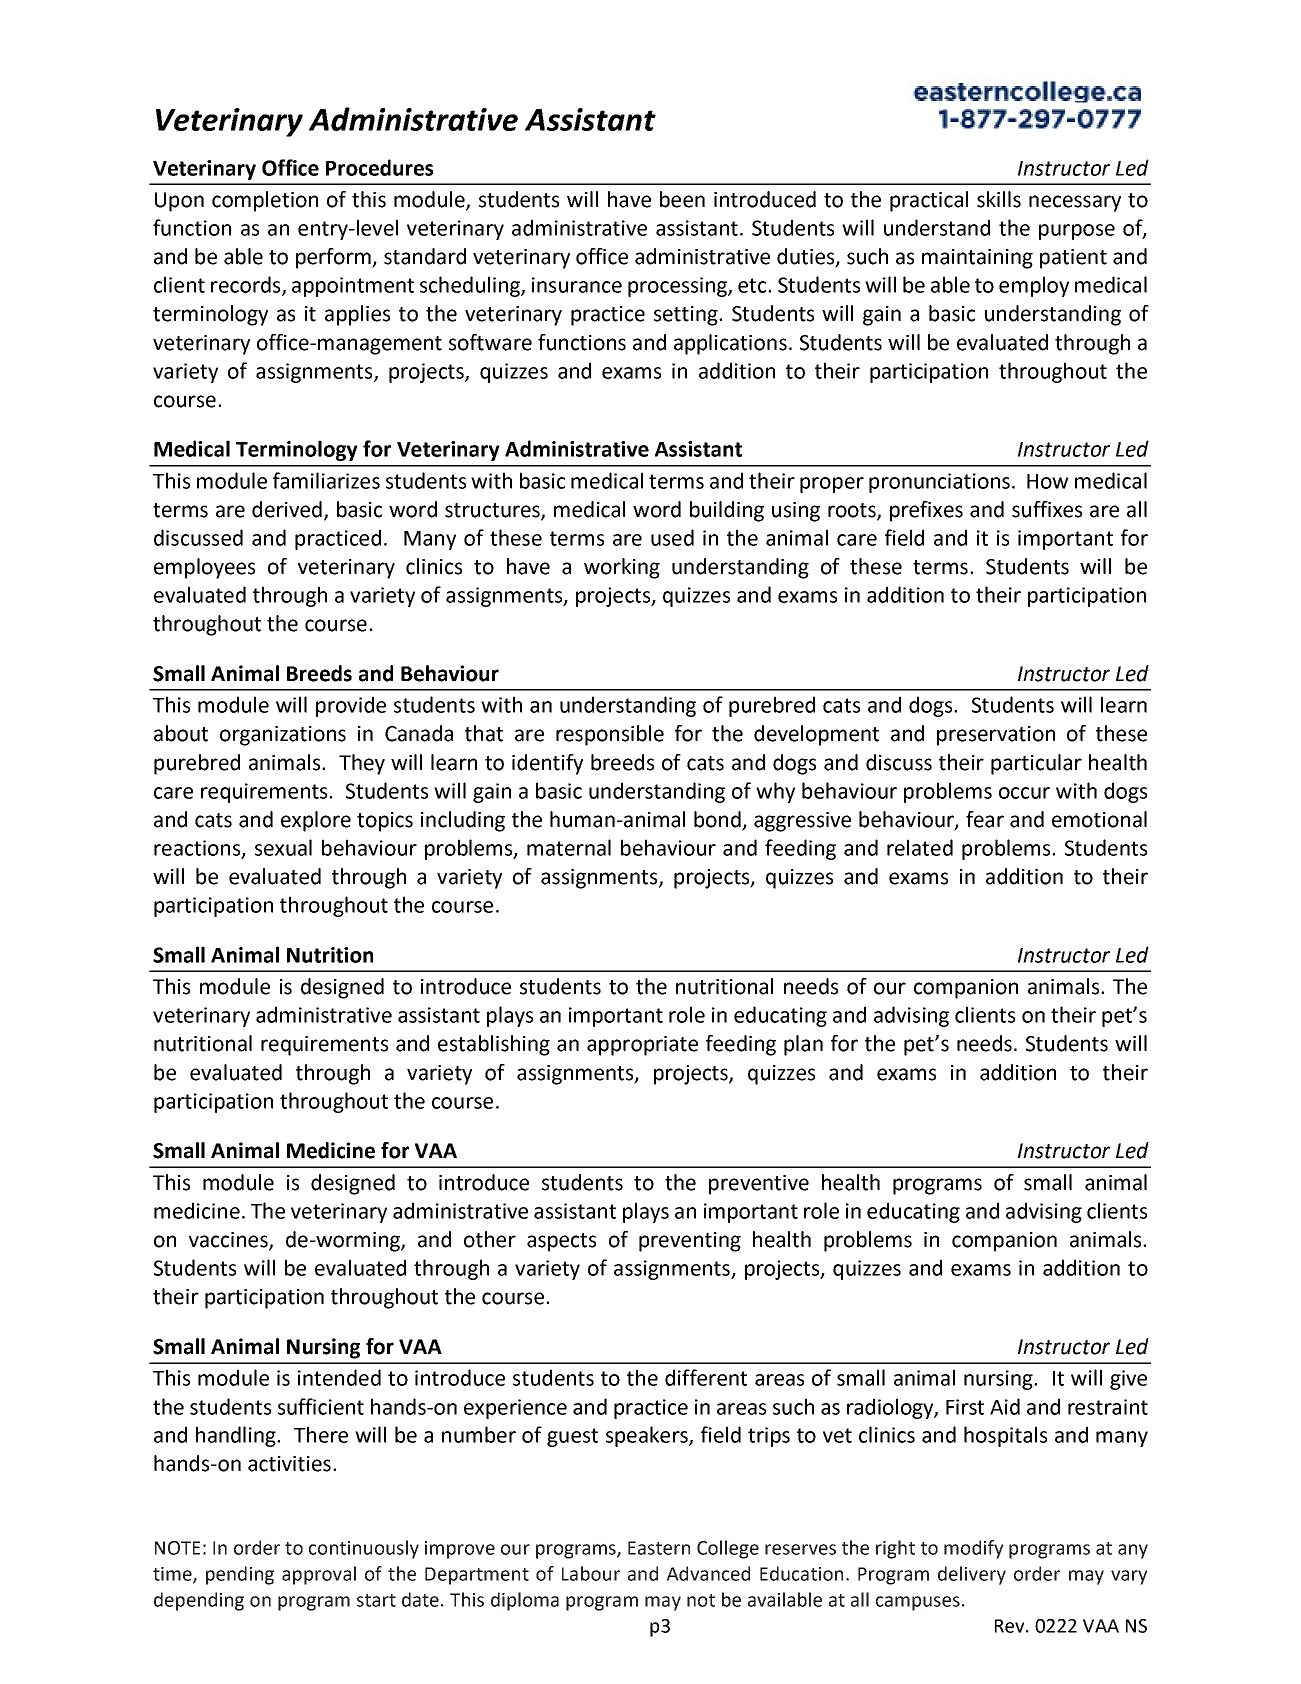 The width and height of the document is (1301, 1684). Describe the element at coordinates (351, 706) in the document. I see `provide` at that location.
